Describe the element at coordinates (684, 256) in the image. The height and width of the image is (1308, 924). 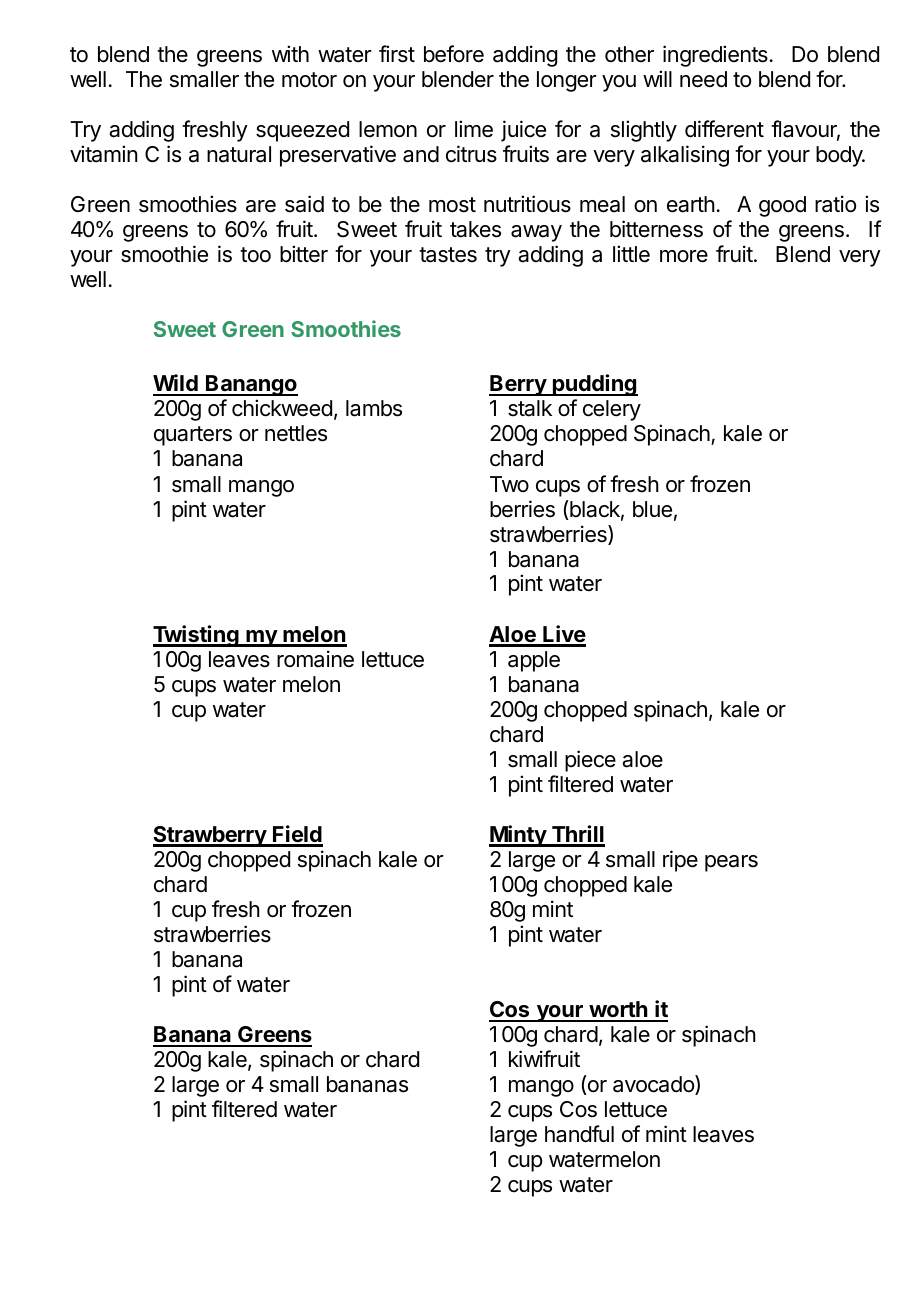
I see `more` at that location.
